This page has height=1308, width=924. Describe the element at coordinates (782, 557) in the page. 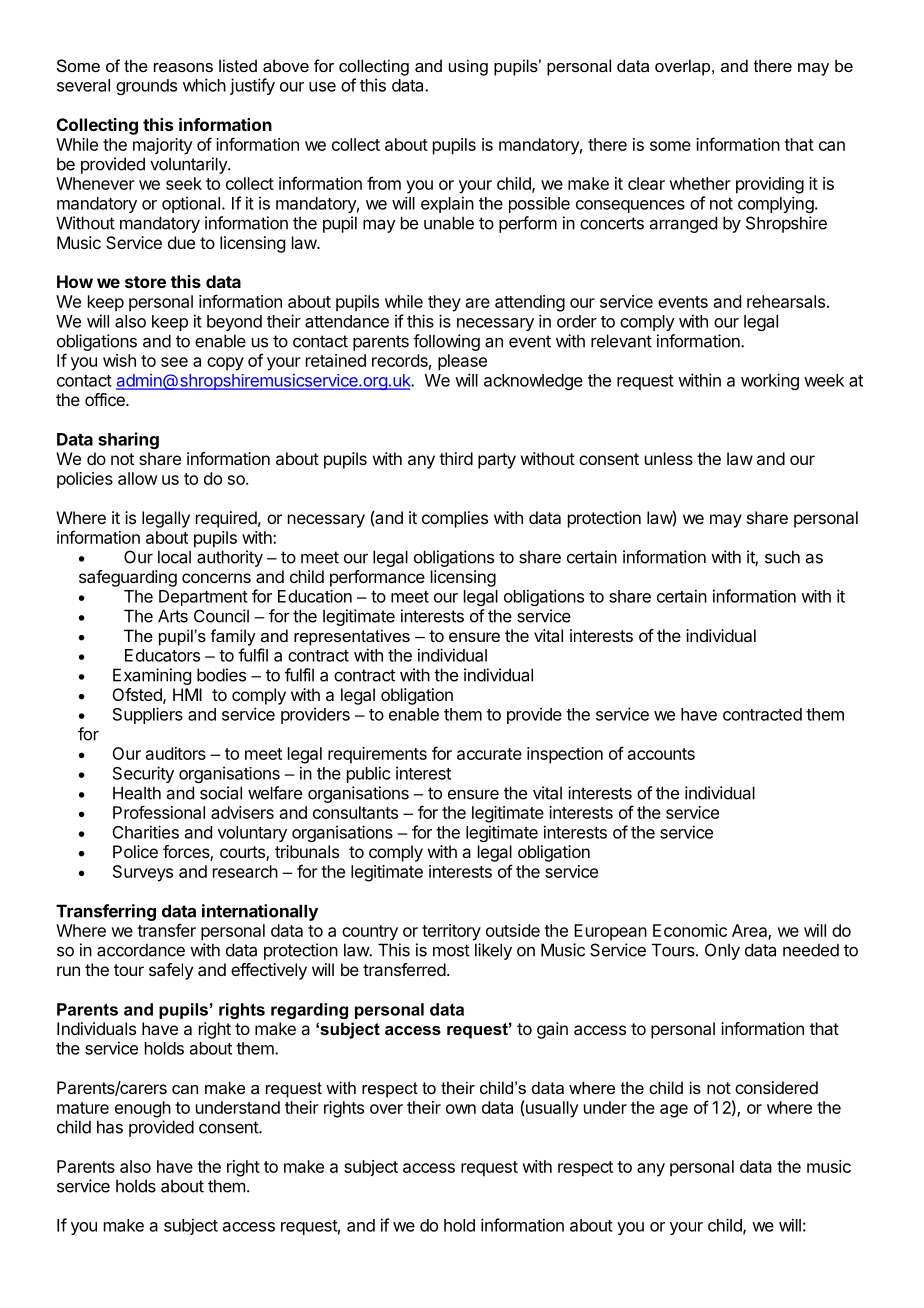

I see `such` at that location.
